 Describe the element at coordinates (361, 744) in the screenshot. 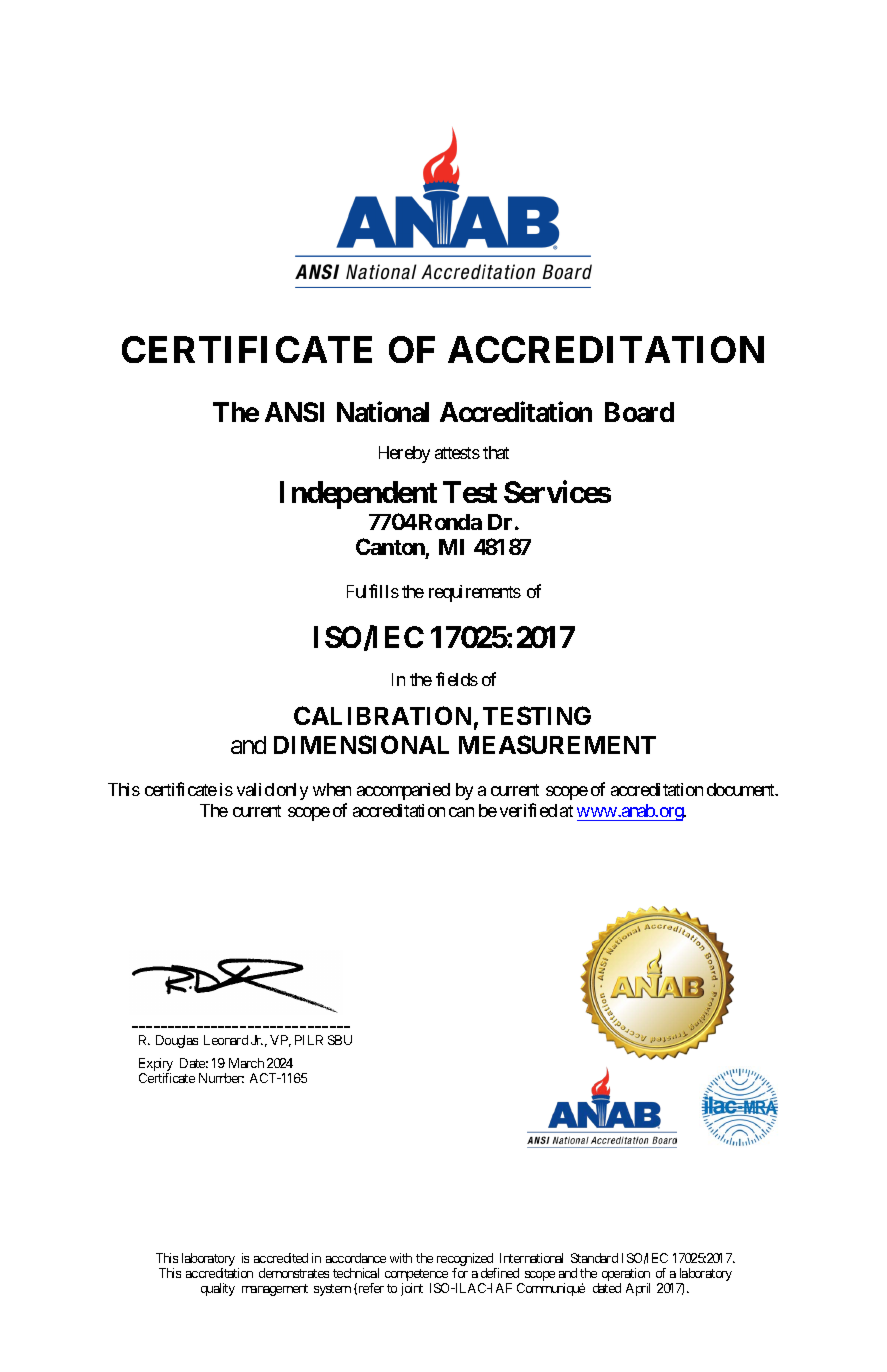

I see `DIMENSIONAL` at that location.
